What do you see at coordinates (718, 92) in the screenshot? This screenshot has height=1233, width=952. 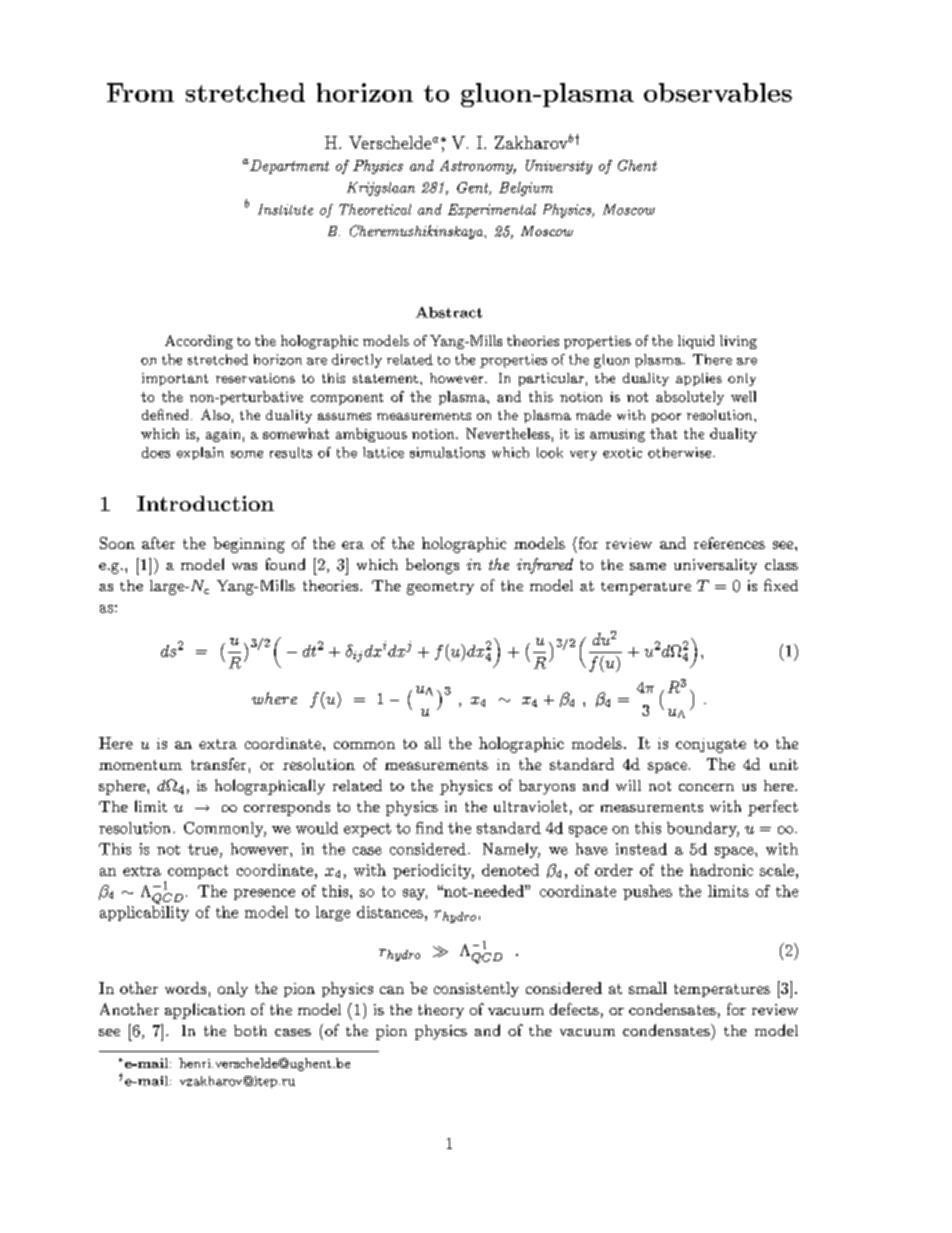 I see `observables` at bounding box center [718, 92].
